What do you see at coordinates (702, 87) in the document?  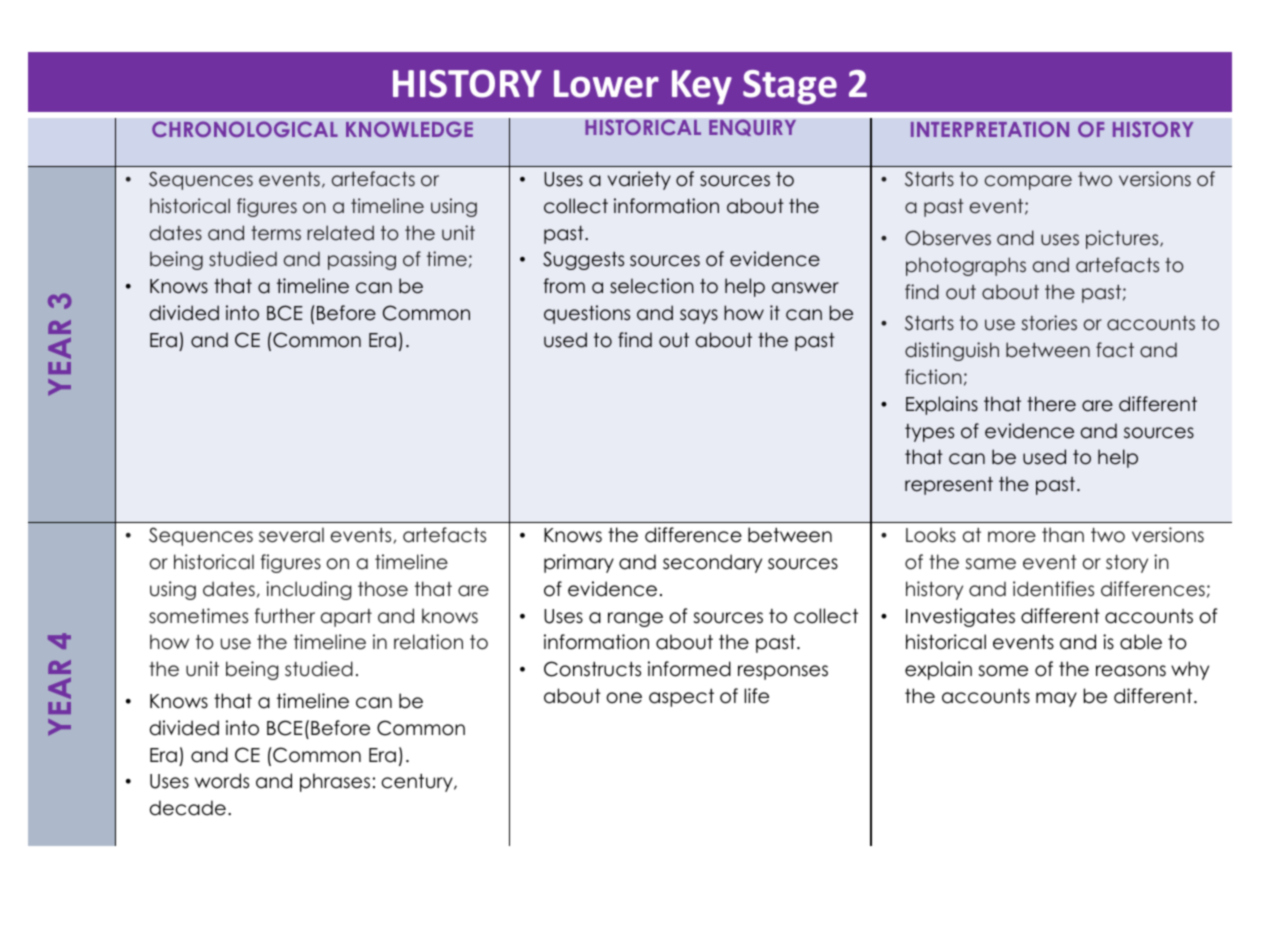 I see `Key` at bounding box center [702, 87].
